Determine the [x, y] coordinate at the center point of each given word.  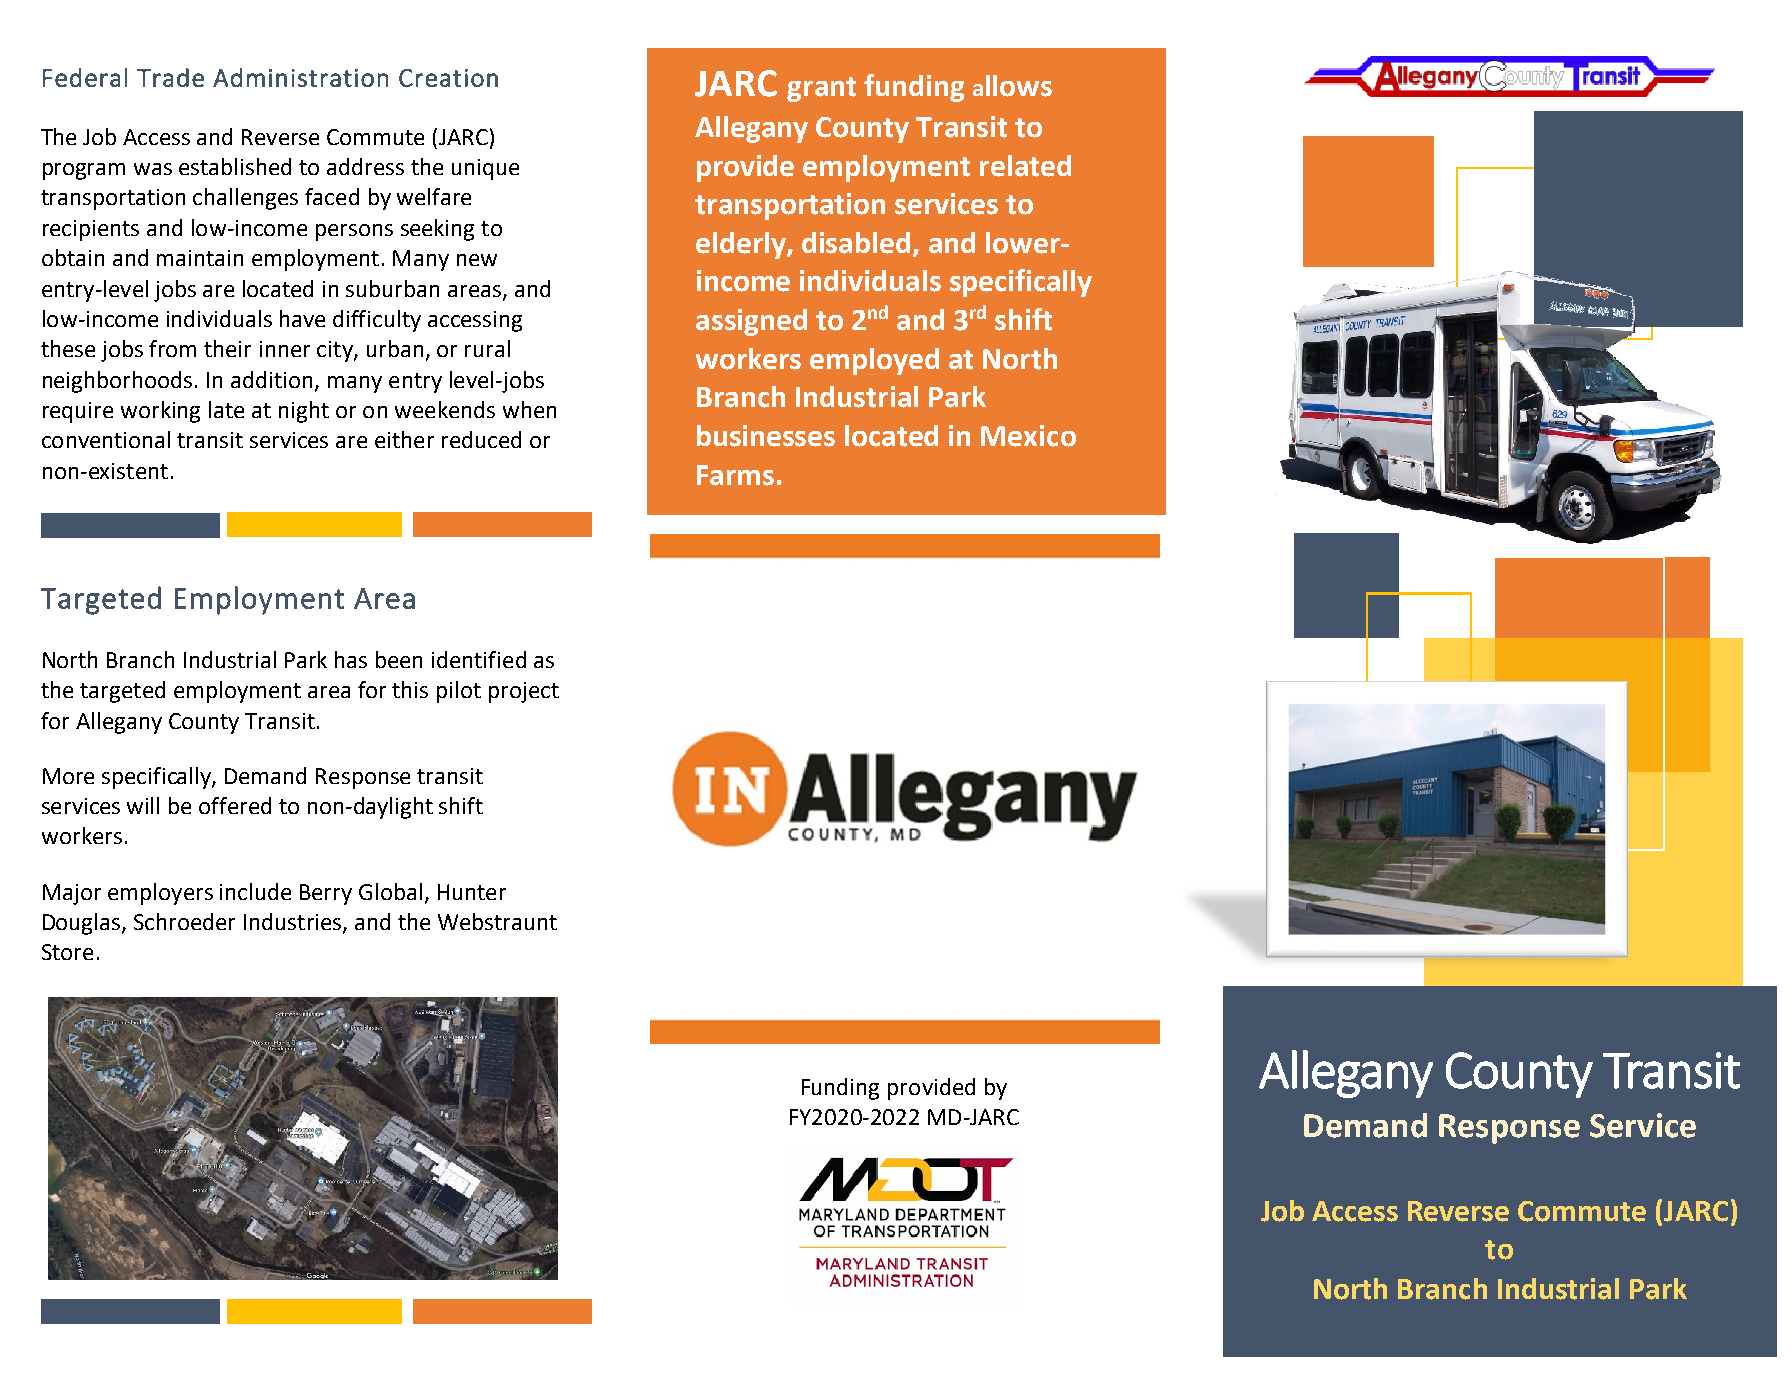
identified [479, 659]
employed [874, 361]
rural [487, 348]
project [524, 692]
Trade [170, 77]
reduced [481, 439]
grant [821, 89]
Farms [735, 475]
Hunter [472, 892]
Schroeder [184, 921]
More [68, 776]
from [172, 348]
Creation [448, 78]
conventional [106, 439]
